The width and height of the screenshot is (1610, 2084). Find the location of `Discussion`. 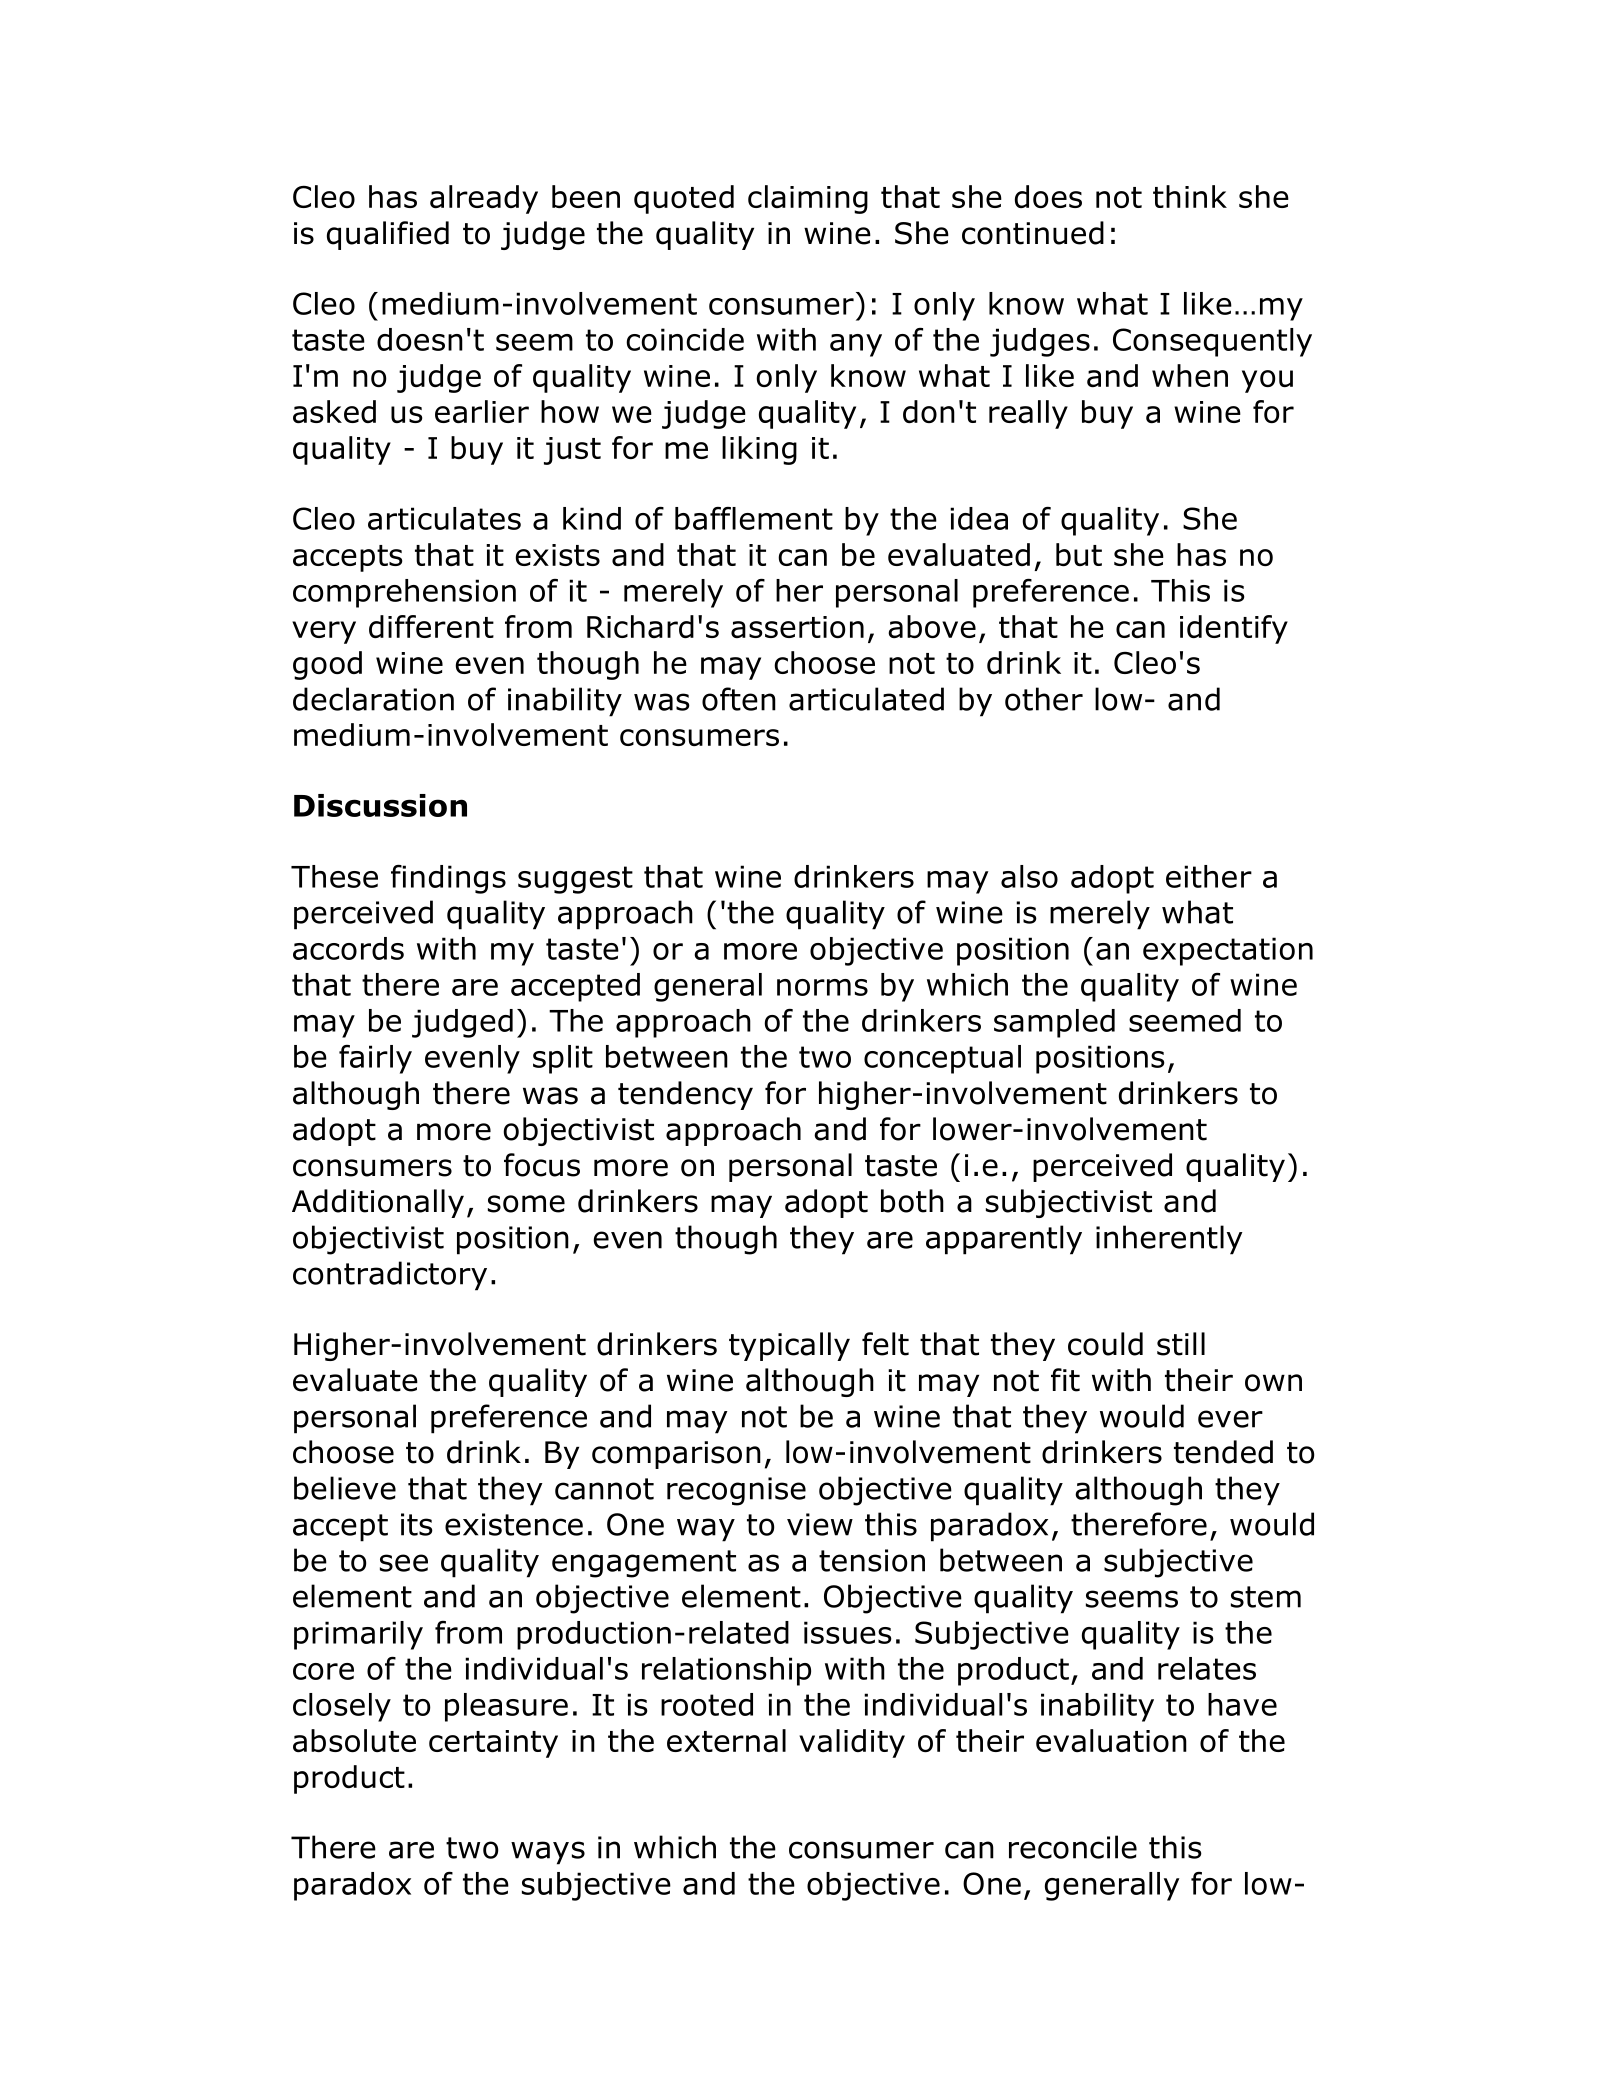

Discussion is located at coordinates (380, 805).
